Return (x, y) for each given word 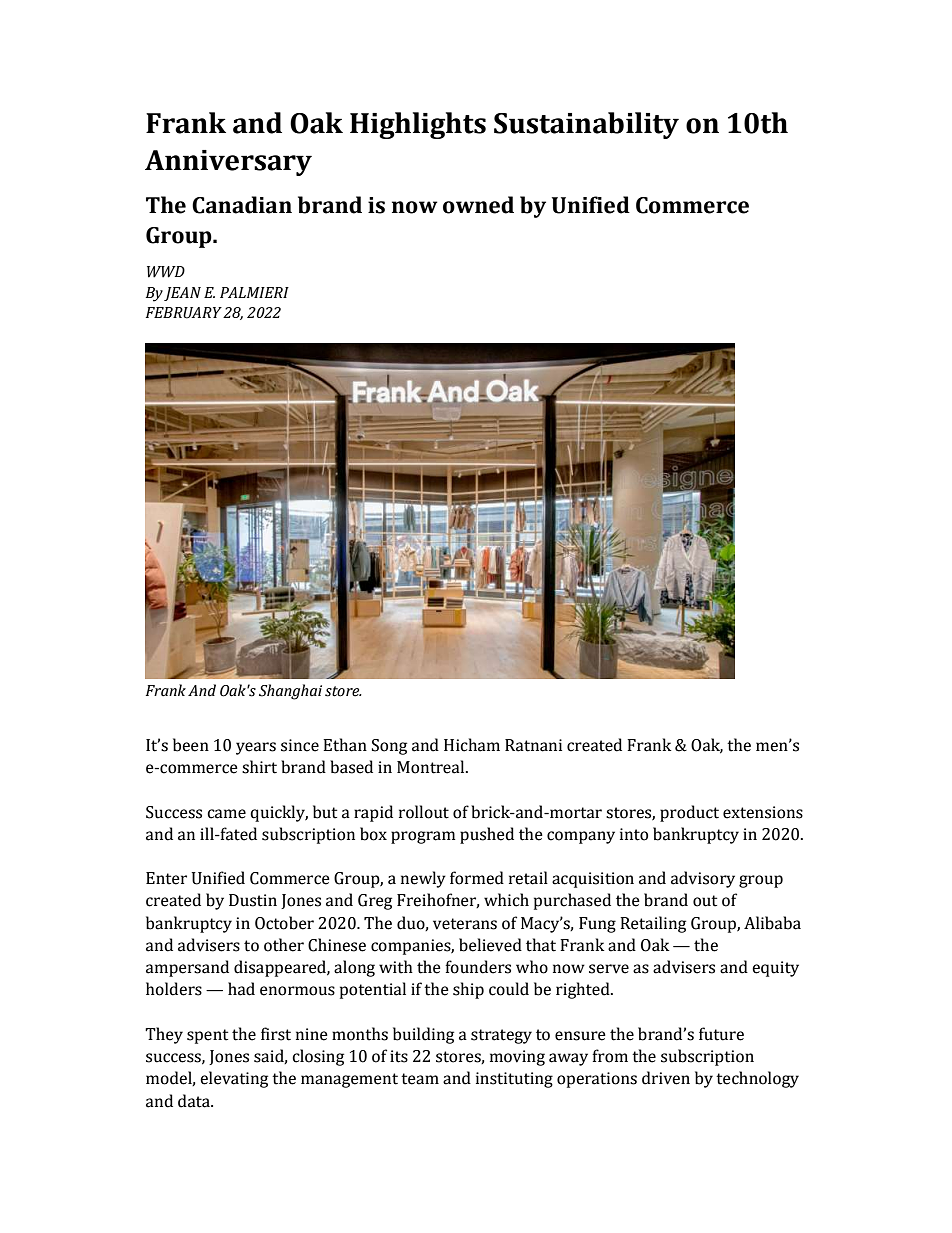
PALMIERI (254, 292)
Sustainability (586, 125)
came (226, 814)
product (689, 813)
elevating (234, 1079)
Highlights (418, 125)
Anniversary (228, 163)
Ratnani (533, 745)
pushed (487, 835)
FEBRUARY (184, 313)
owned (478, 205)
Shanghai (290, 692)
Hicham (472, 745)
